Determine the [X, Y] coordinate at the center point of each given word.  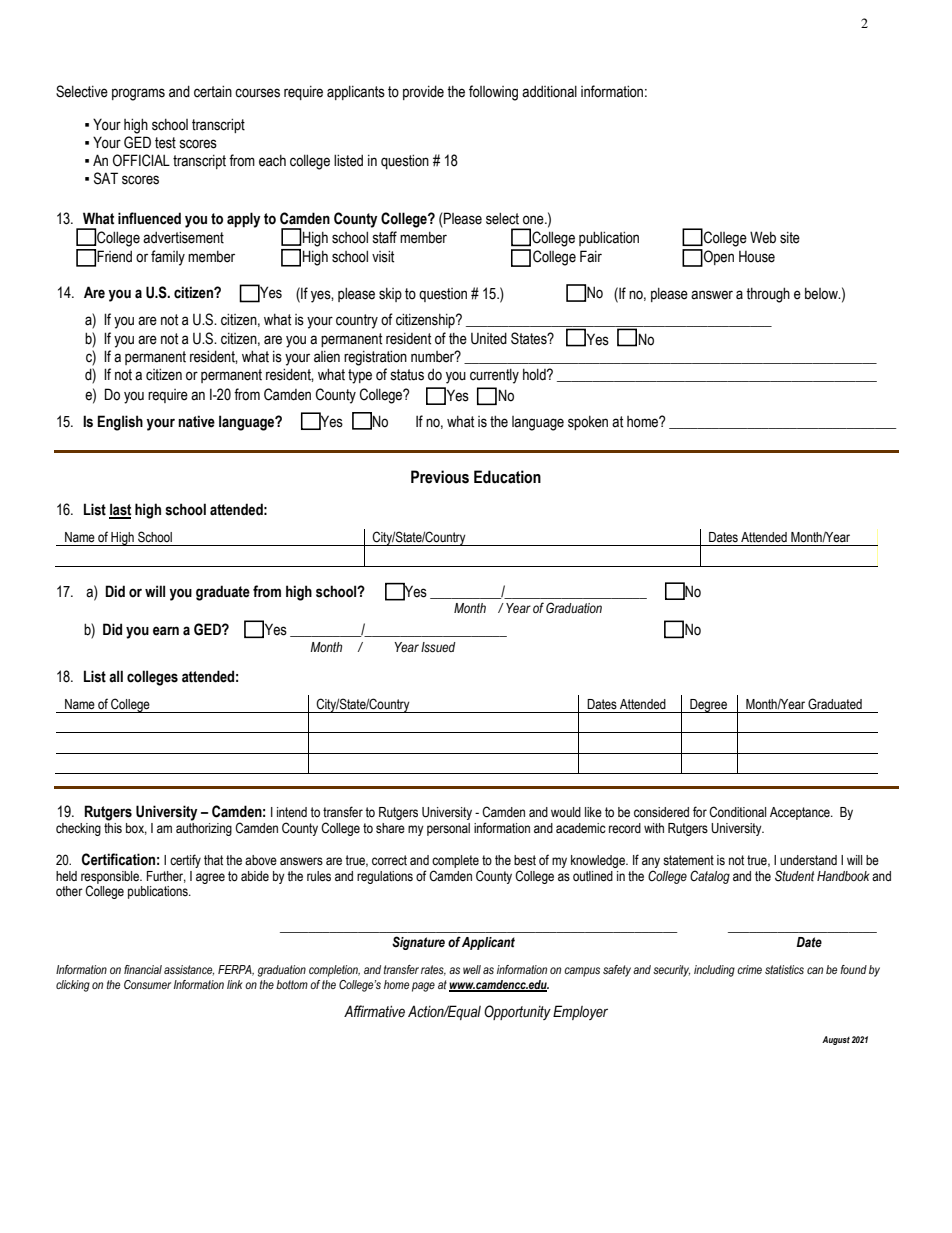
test [165, 143]
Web [763, 237]
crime [749, 969]
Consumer [147, 984]
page [423, 987]
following [493, 93]
